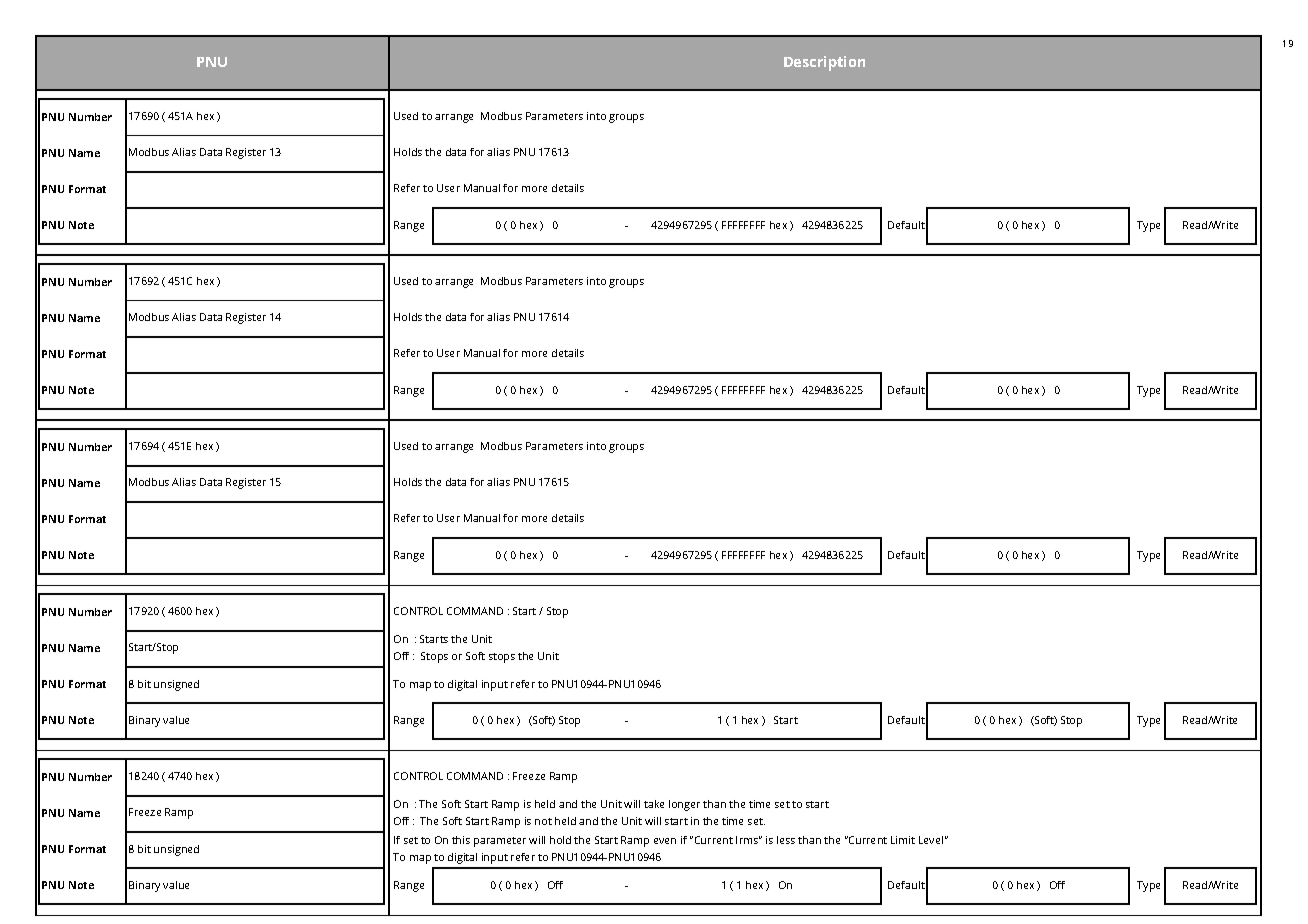 This screenshot has width=1308, height=924. I want to click on Irms, so click(748, 840).
